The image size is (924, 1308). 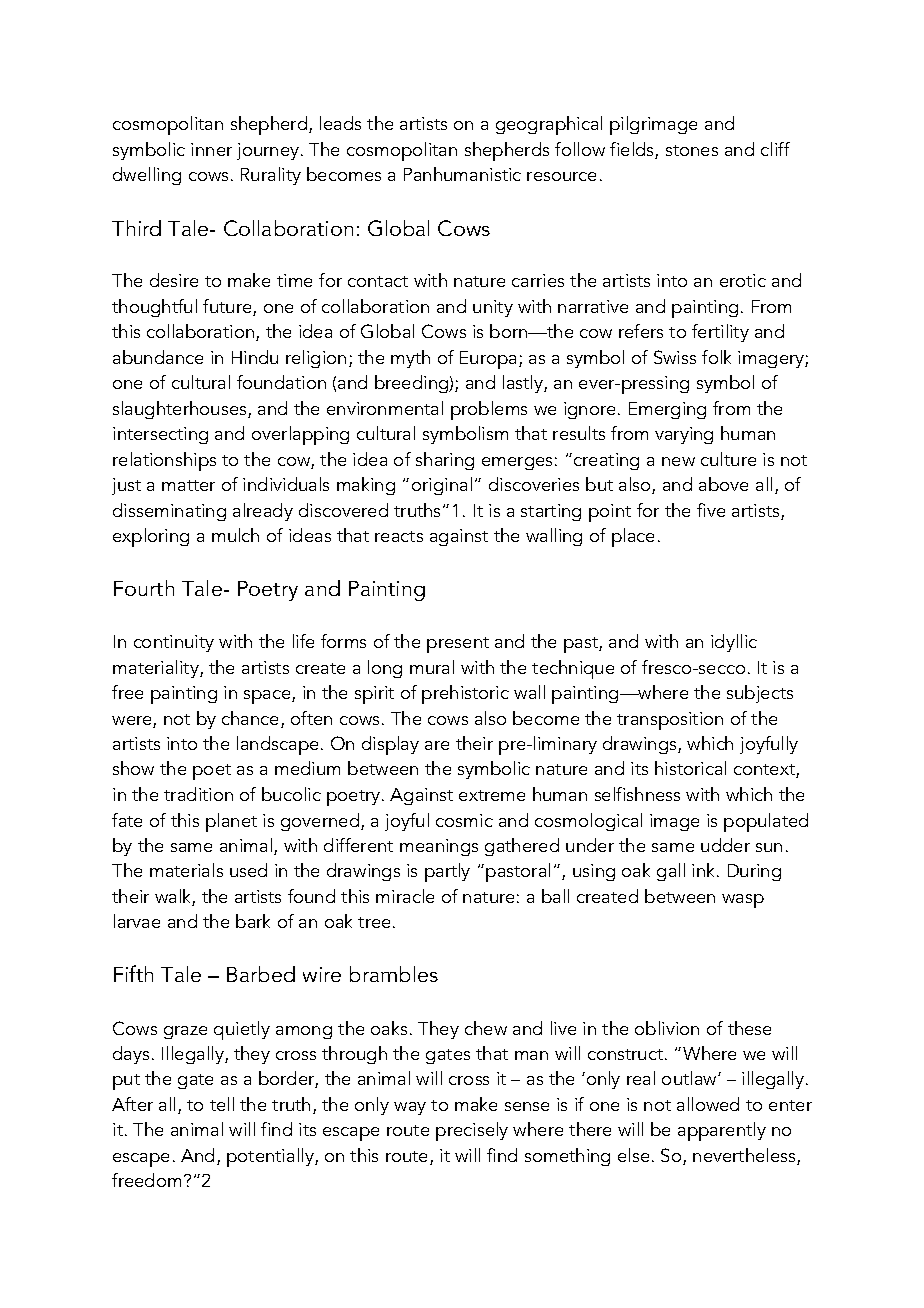 I want to click on stones, so click(x=692, y=150).
